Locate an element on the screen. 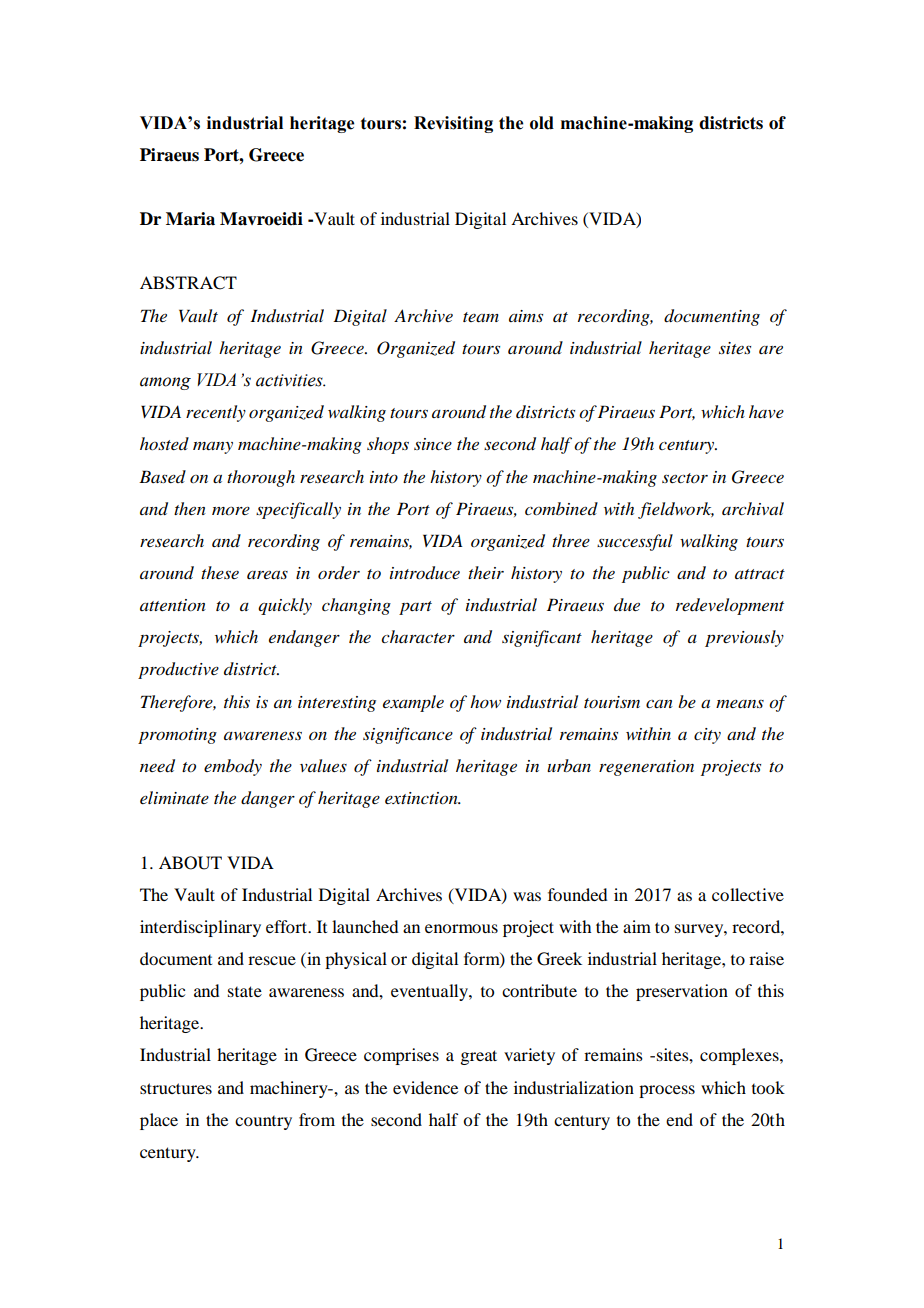 The image size is (924, 1308). since is located at coordinates (433, 444).
